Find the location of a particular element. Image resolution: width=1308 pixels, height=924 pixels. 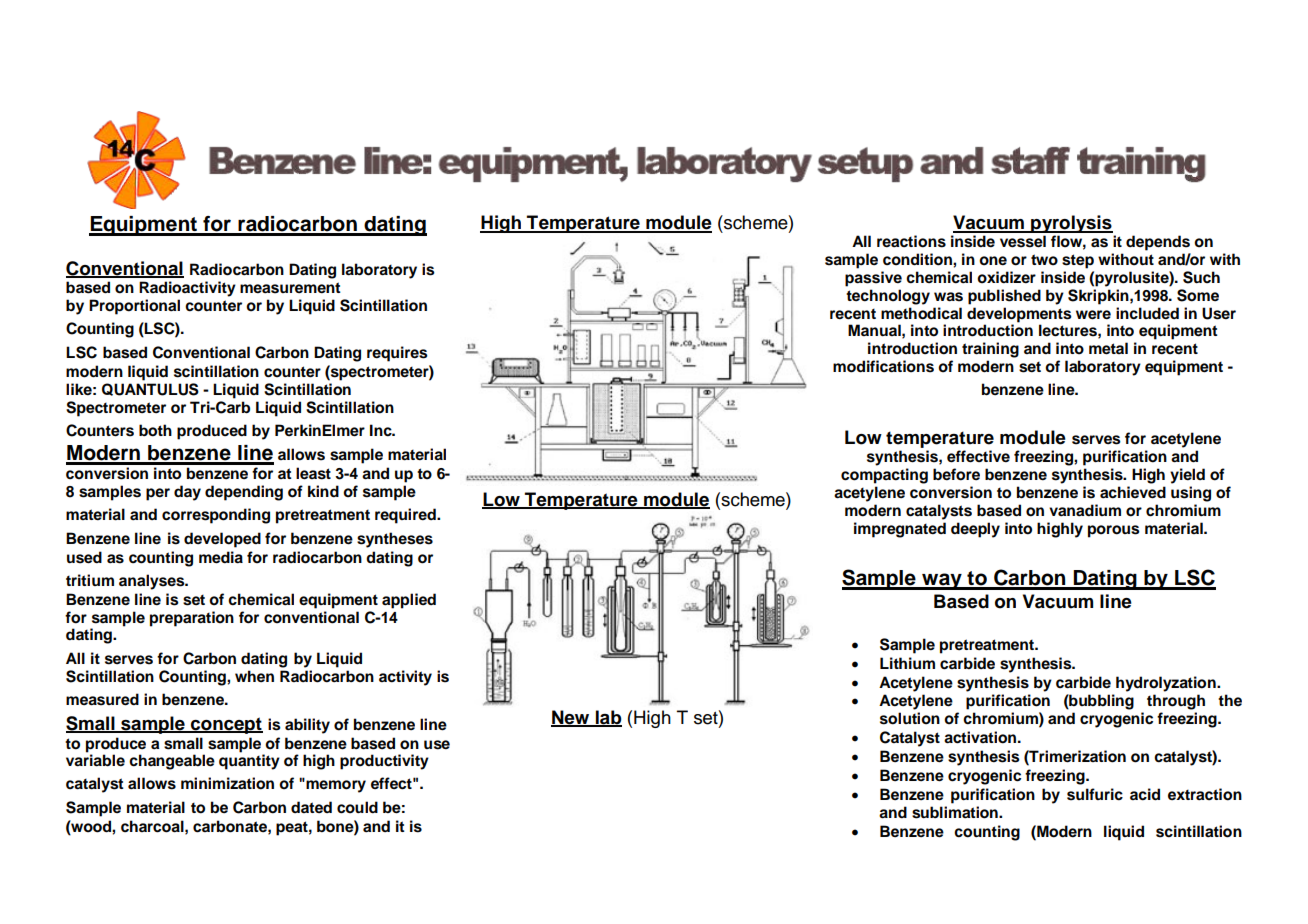

reactions is located at coordinates (911, 241).
